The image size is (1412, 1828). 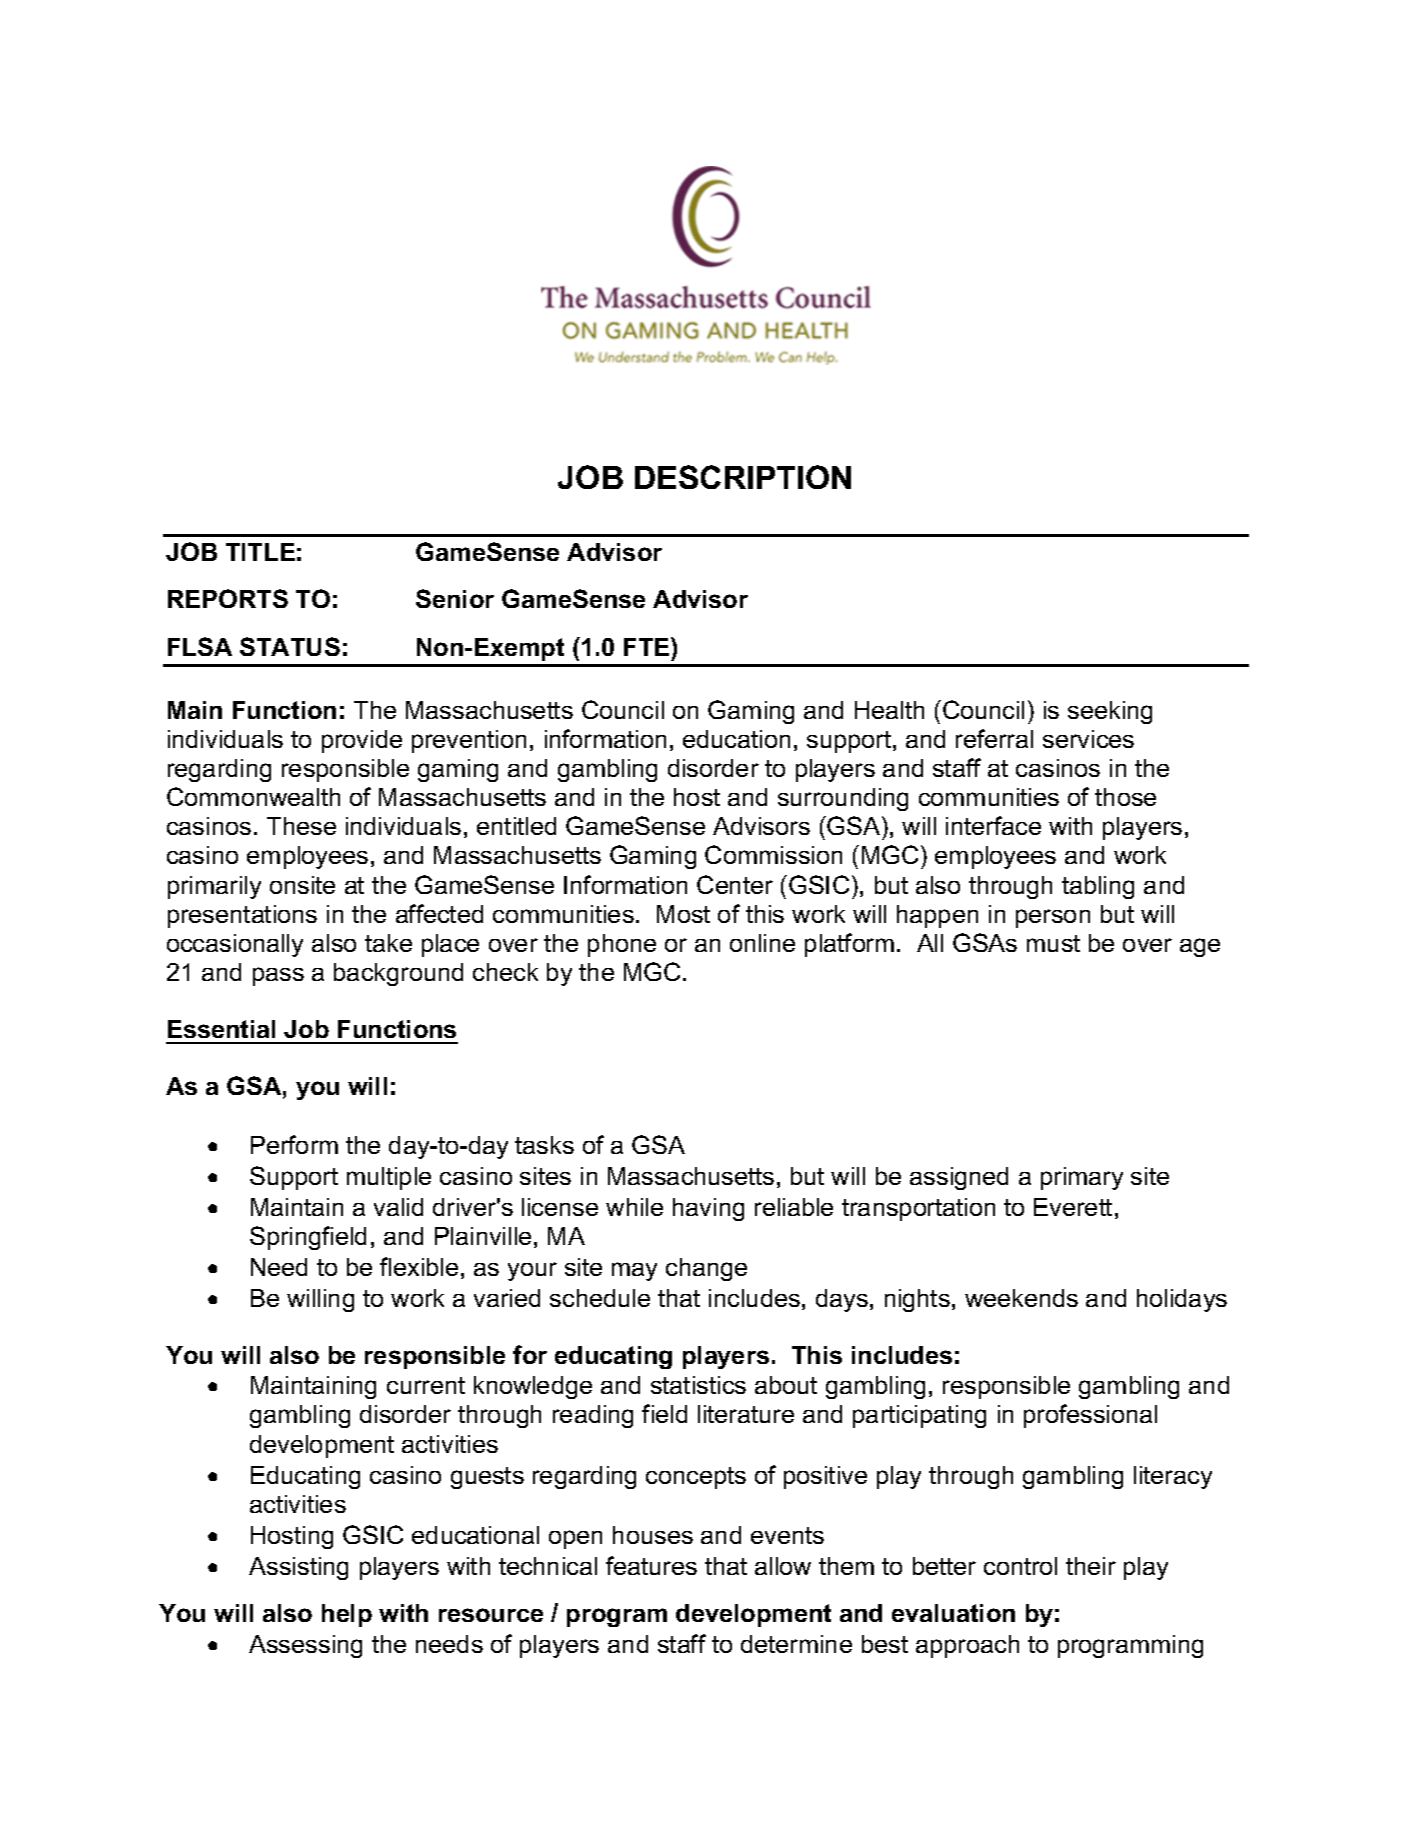 What do you see at coordinates (735, 884) in the screenshot?
I see `Center` at bounding box center [735, 884].
